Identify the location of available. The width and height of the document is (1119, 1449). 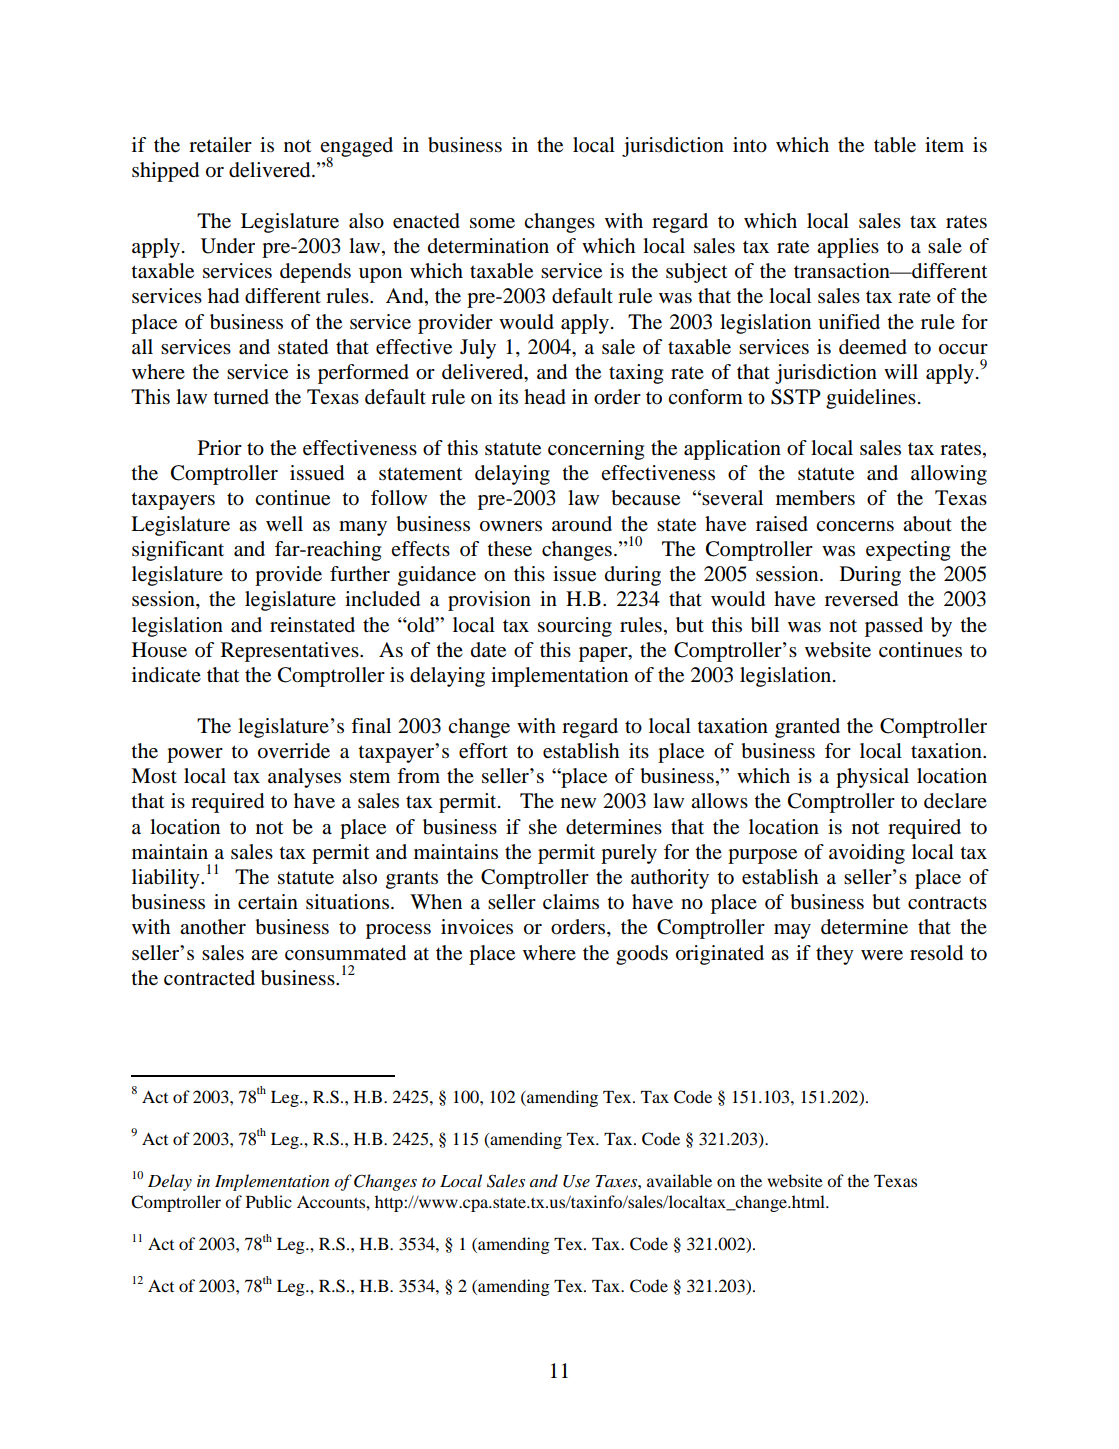
(679, 1180).
